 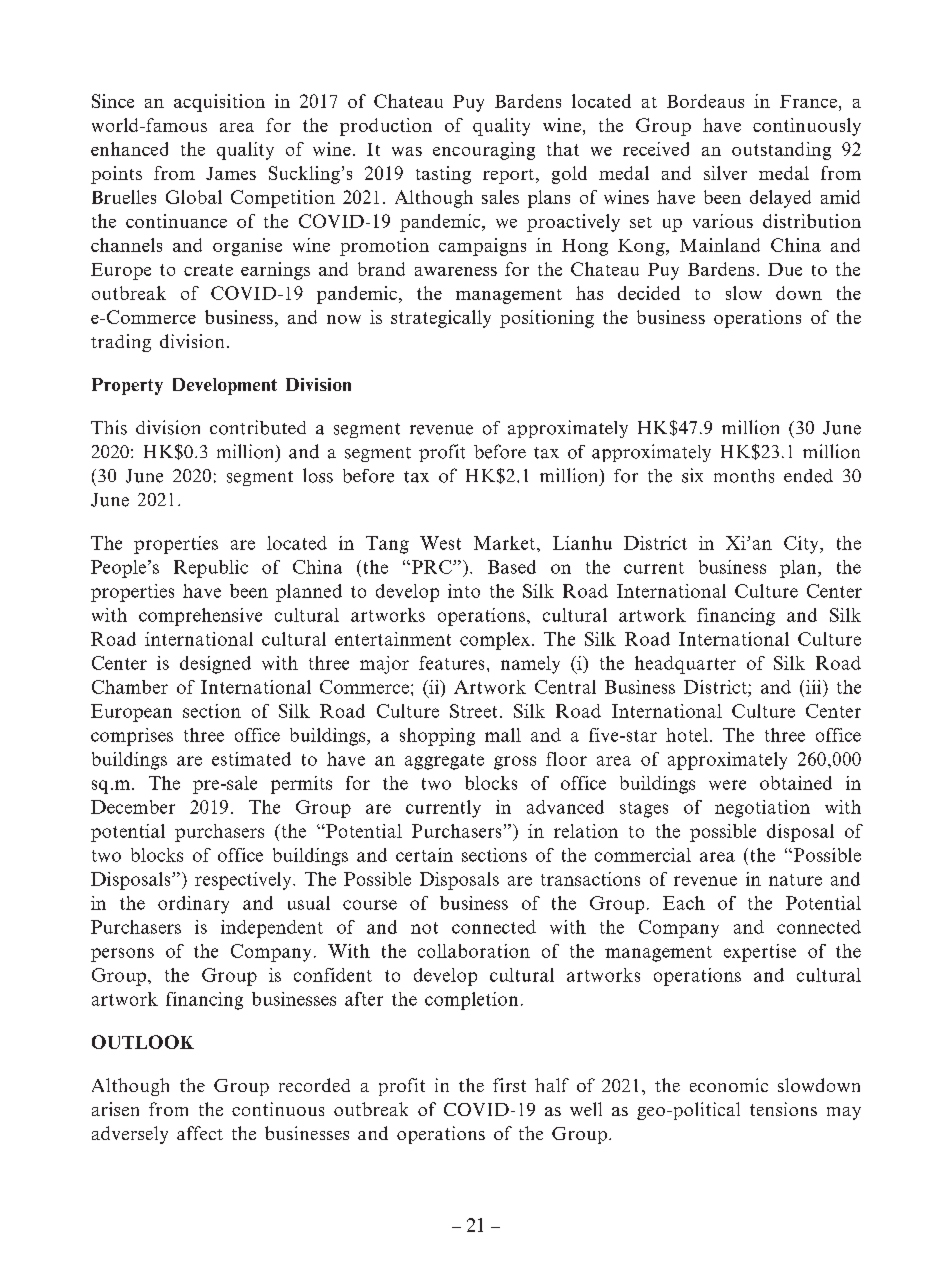 What do you see at coordinates (484, 151) in the image?
I see `encouraging` at bounding box center [484, 151].
